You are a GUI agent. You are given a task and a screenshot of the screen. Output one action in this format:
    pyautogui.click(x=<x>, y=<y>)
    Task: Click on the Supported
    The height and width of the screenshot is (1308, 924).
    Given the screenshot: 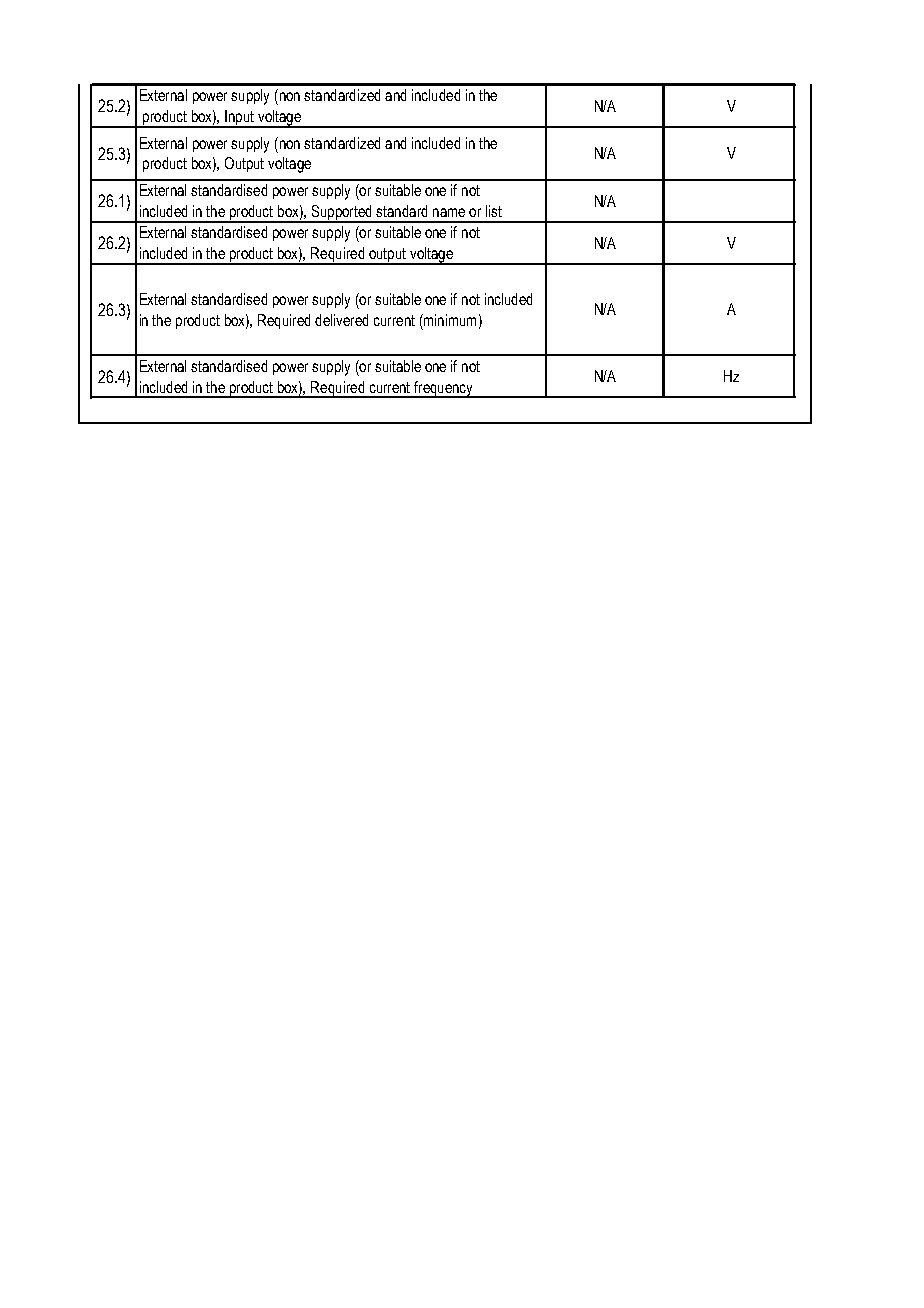 What is the action you would take?
    pyautogui.click(x=341, y=214)
